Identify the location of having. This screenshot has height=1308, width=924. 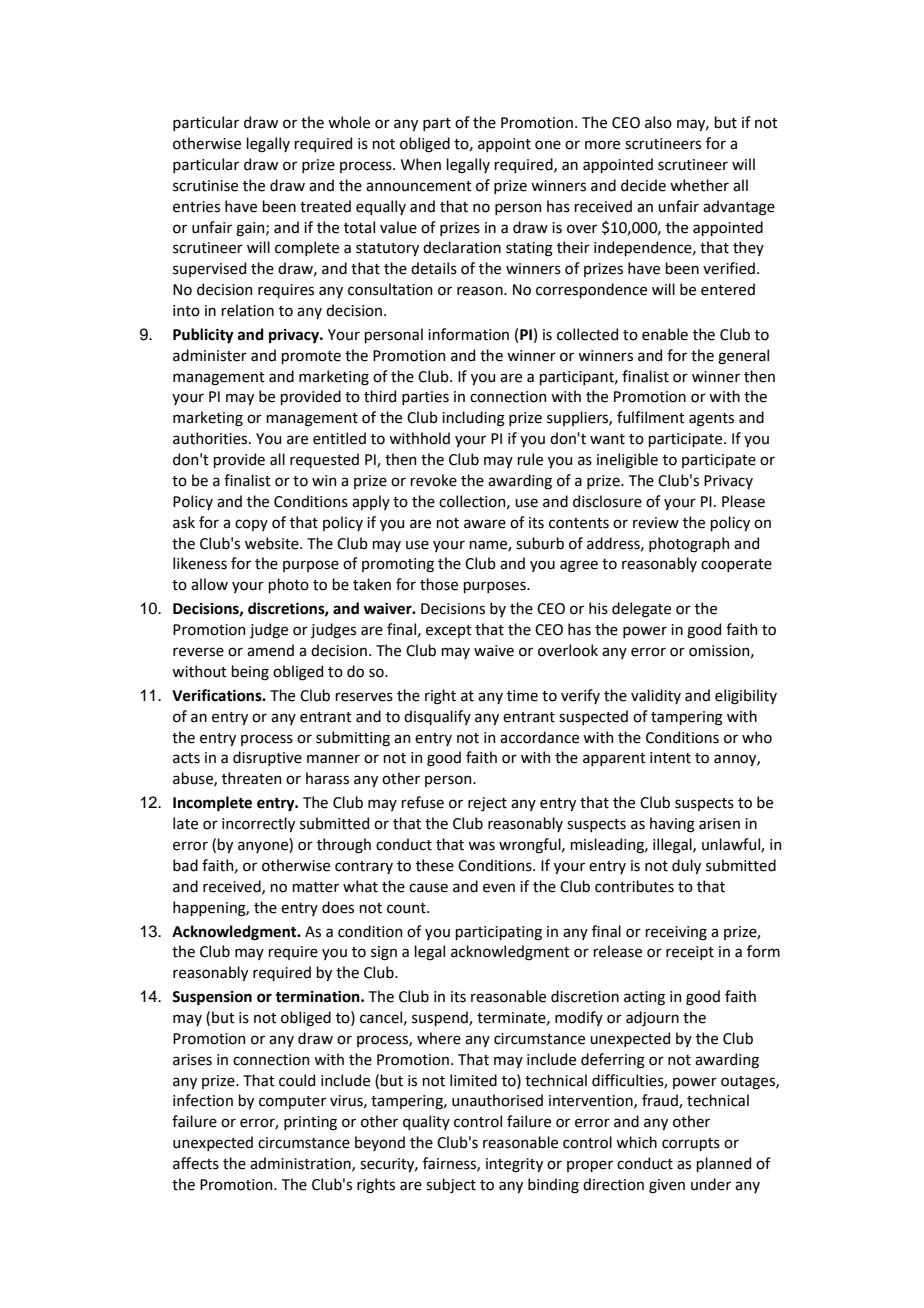
(672, 825).
